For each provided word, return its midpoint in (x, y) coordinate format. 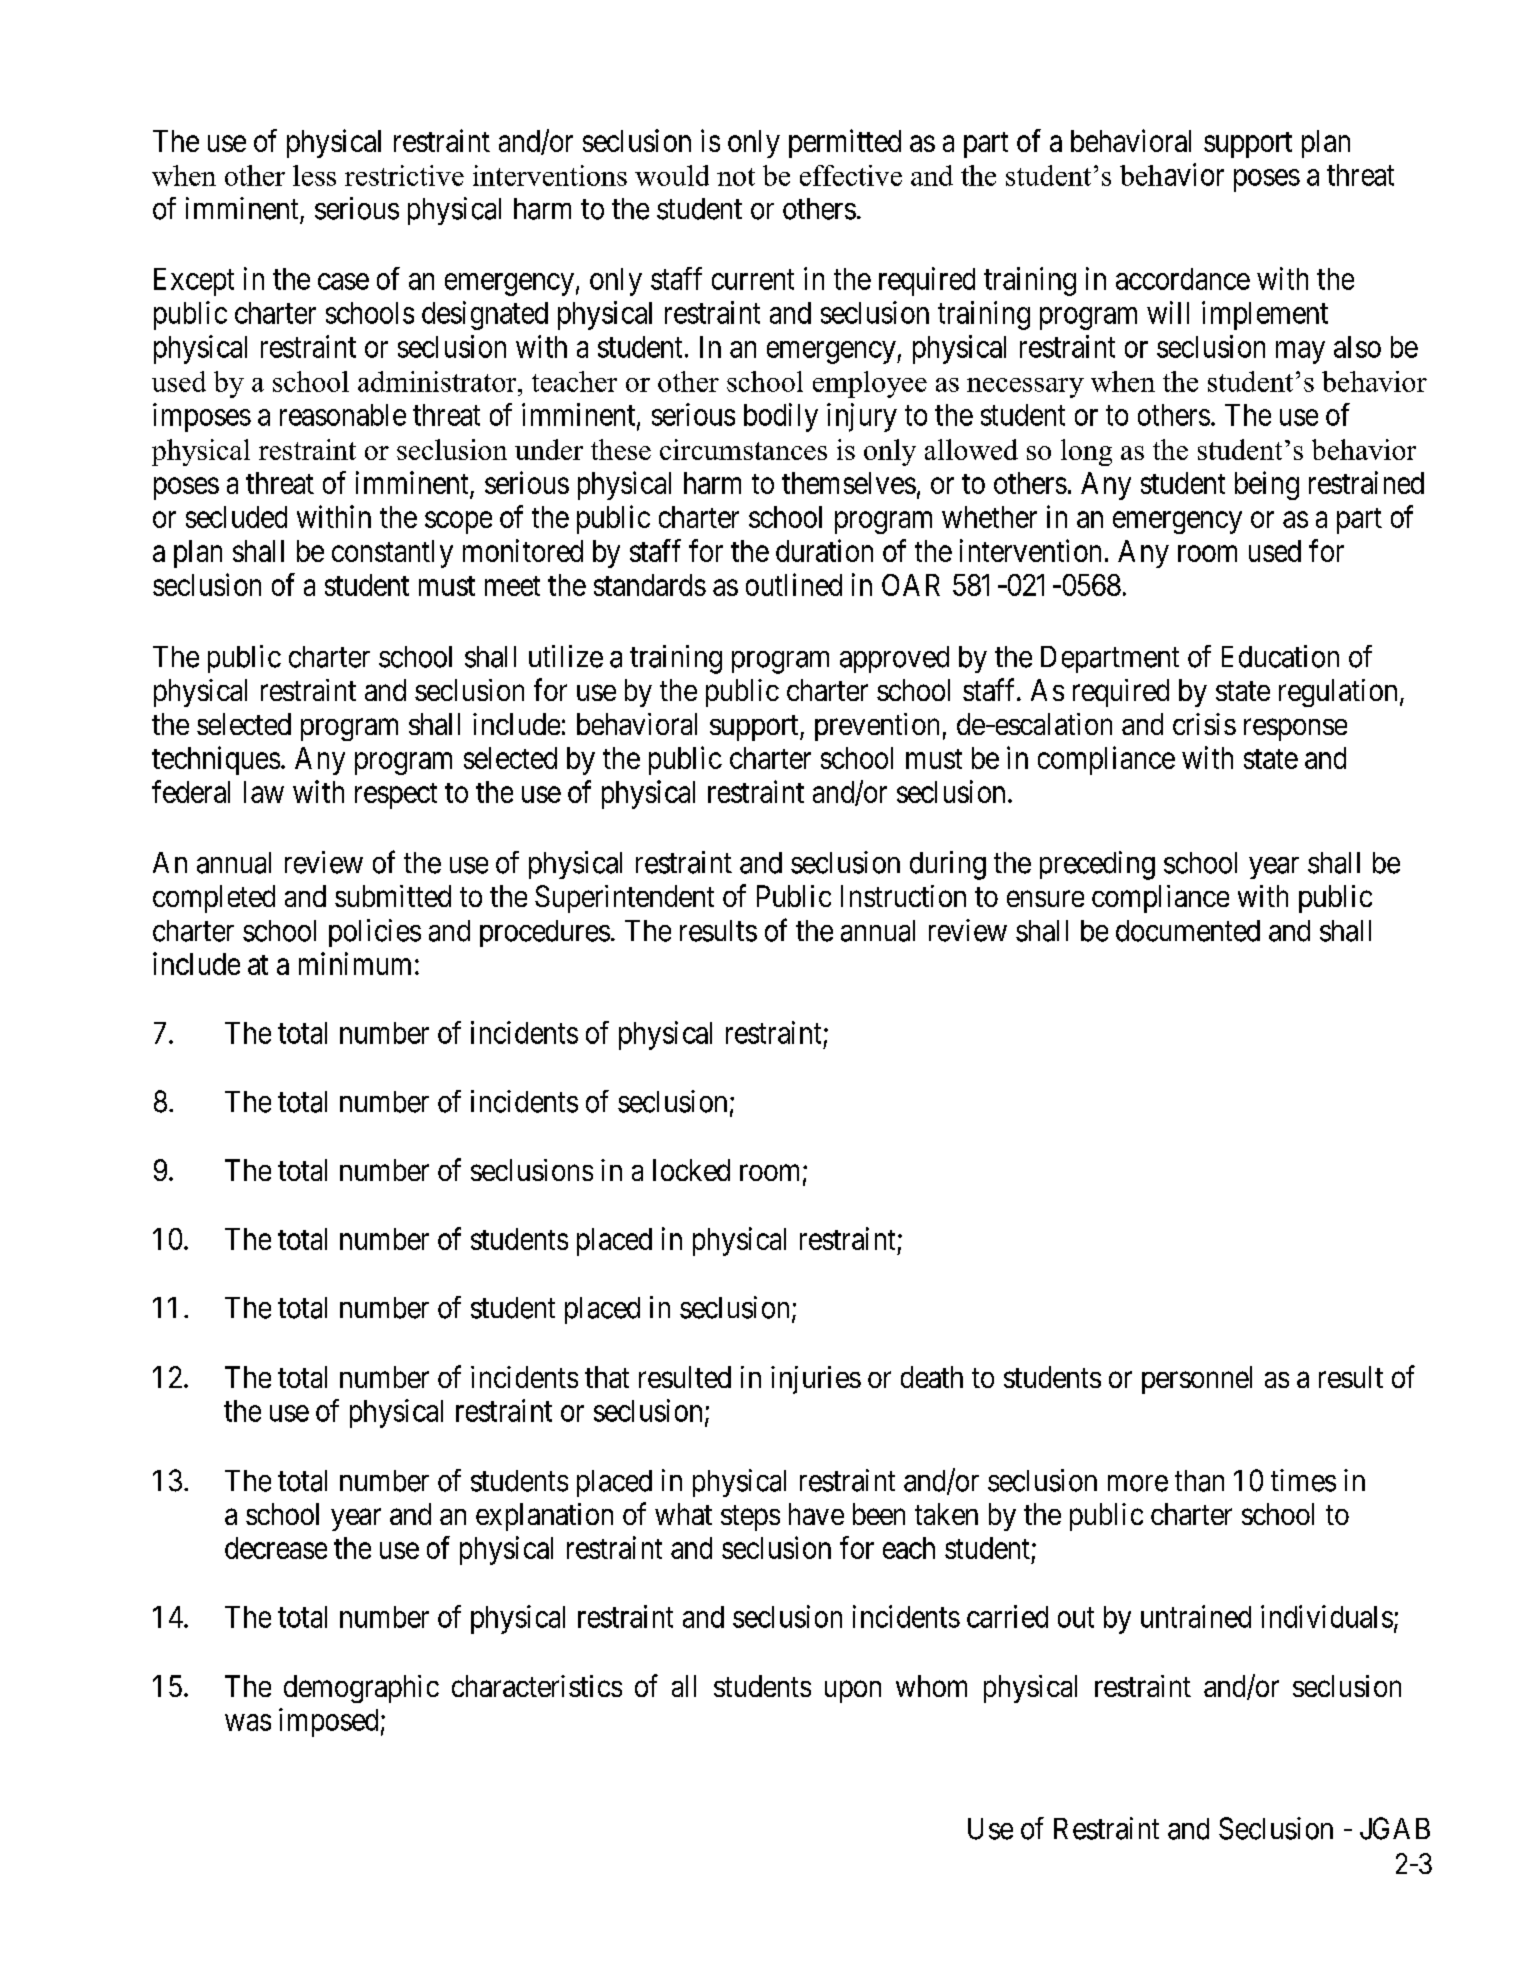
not (736, 177)
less (314, 175)
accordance (1183, 279)
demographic (361, 1689)
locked (691, 1170)
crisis (1204, 724)
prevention (877, 727)
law (264, 792)
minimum (355, 963)
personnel (1197, 1380)
